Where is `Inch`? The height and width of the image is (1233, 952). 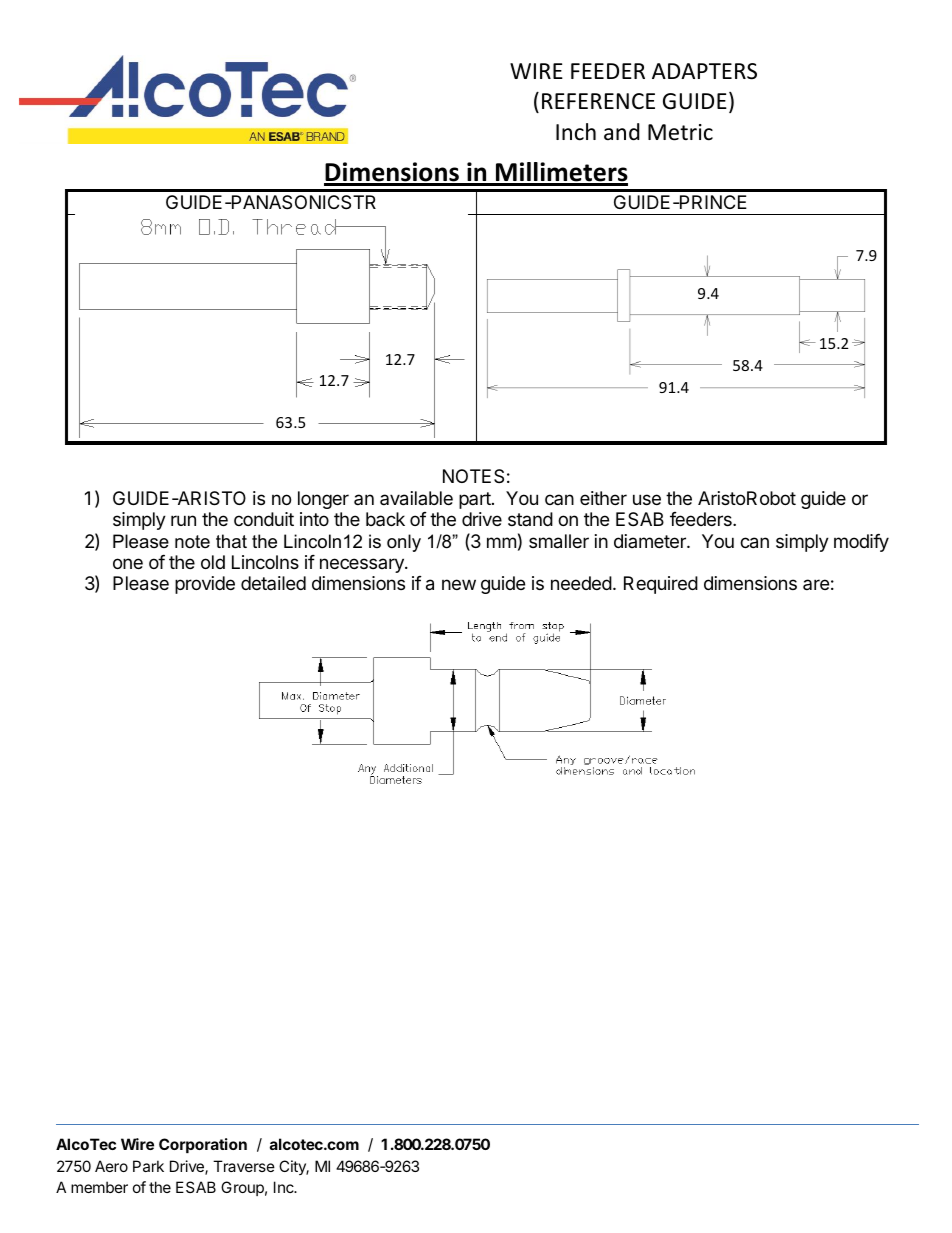
Inch is located at coordinates (576, 132).
